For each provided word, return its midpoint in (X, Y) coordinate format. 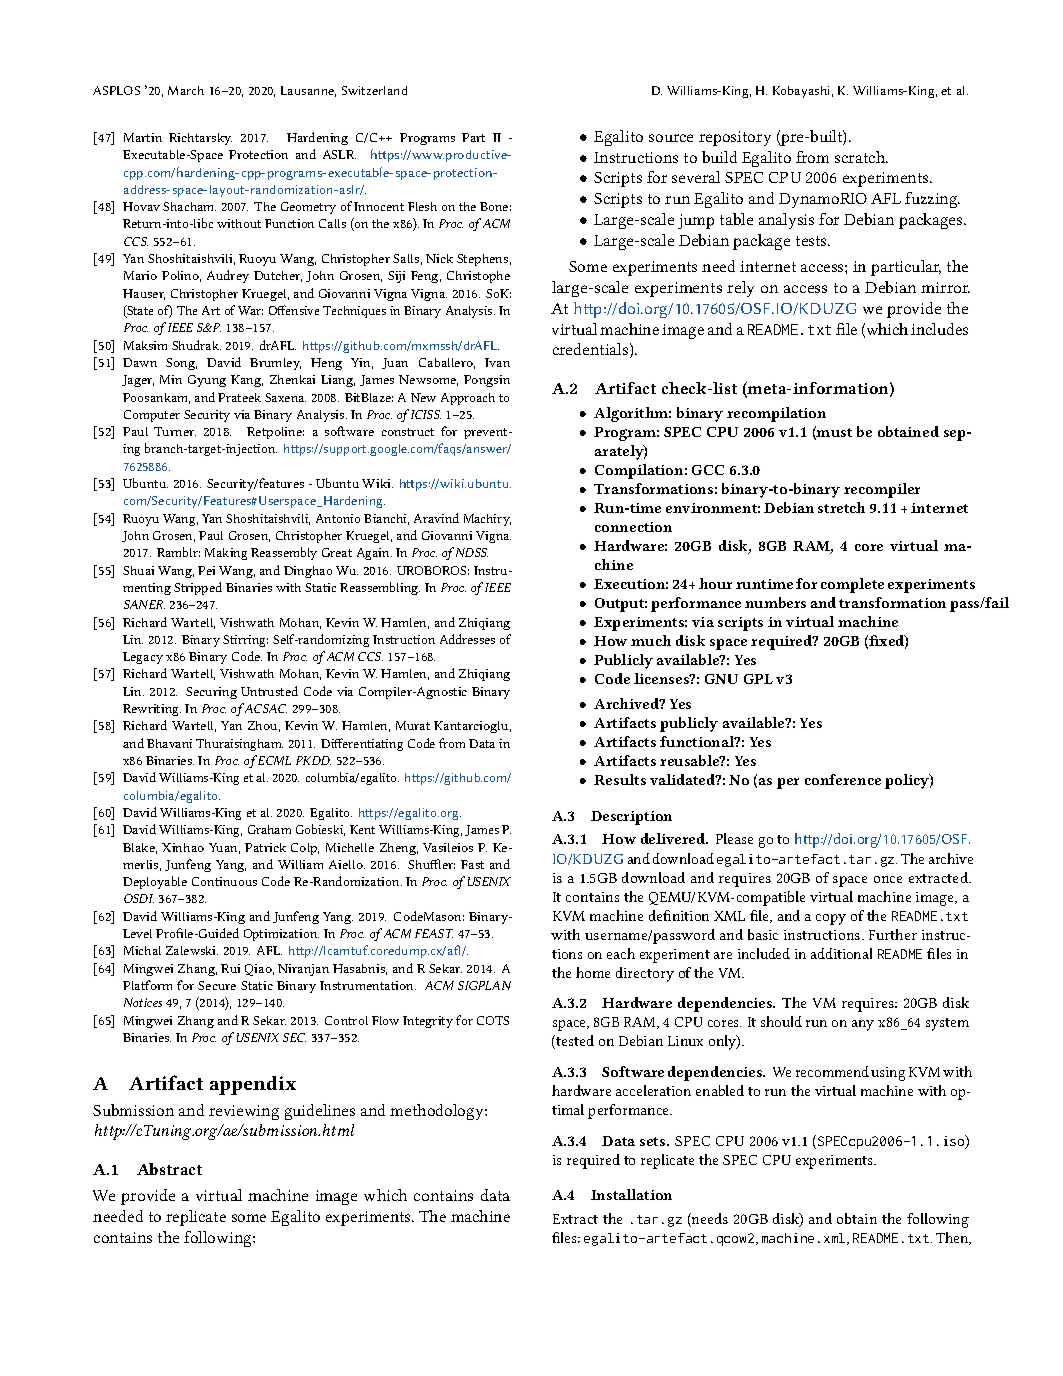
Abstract (169, 1169)
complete (852, 585)
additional (841, 953)
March (186, 90)
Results (620, 779)
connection (633, 527)
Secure (217, 985)
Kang (247, 381)
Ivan (497, 362)
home (593, 972)
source (671, 138)
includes (939, 329)
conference (843, 779)
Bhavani (169, 743)
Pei (206, 570)
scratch (861, 157)
